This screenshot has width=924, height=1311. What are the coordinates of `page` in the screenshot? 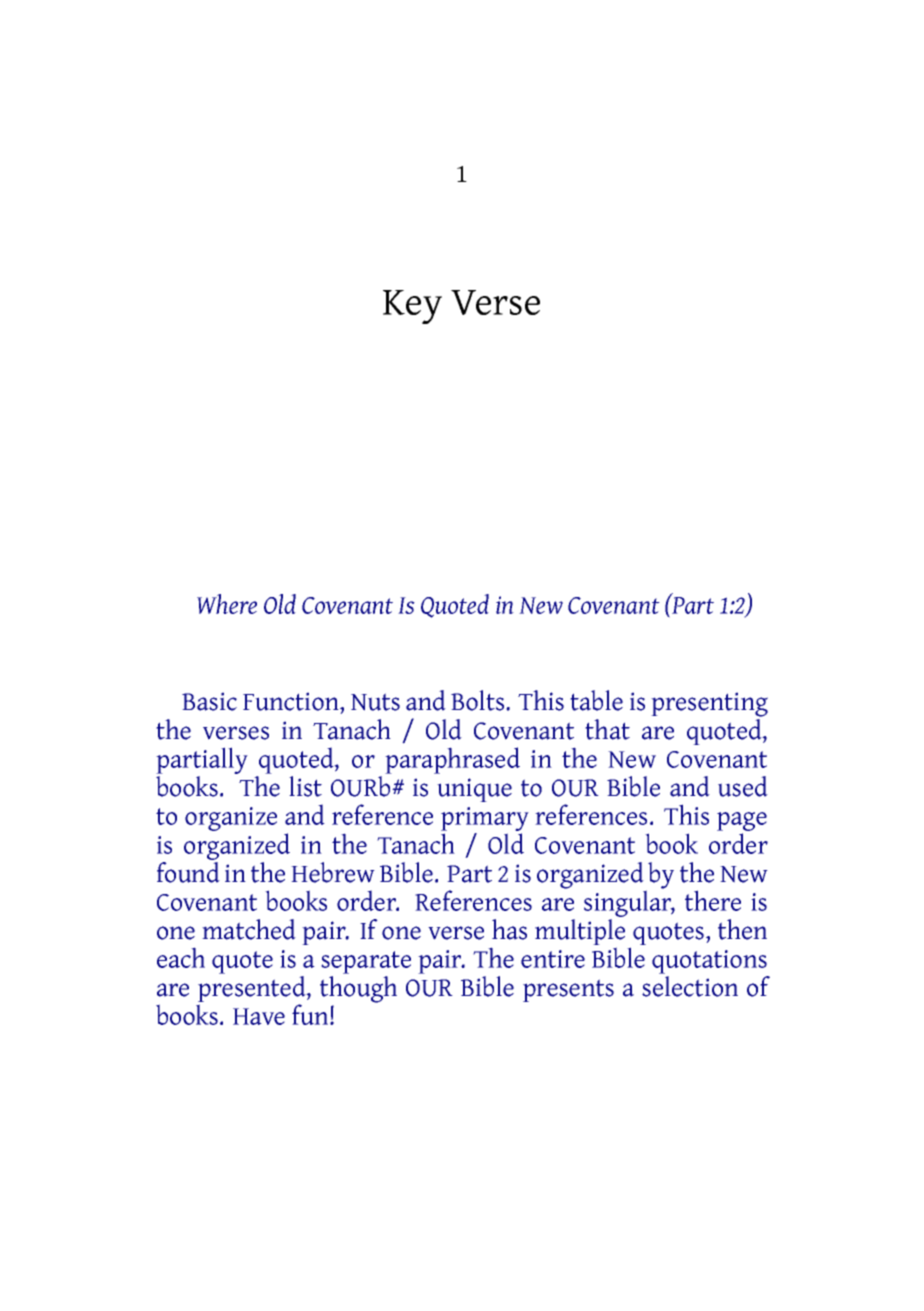 It's located at (742, 821).
